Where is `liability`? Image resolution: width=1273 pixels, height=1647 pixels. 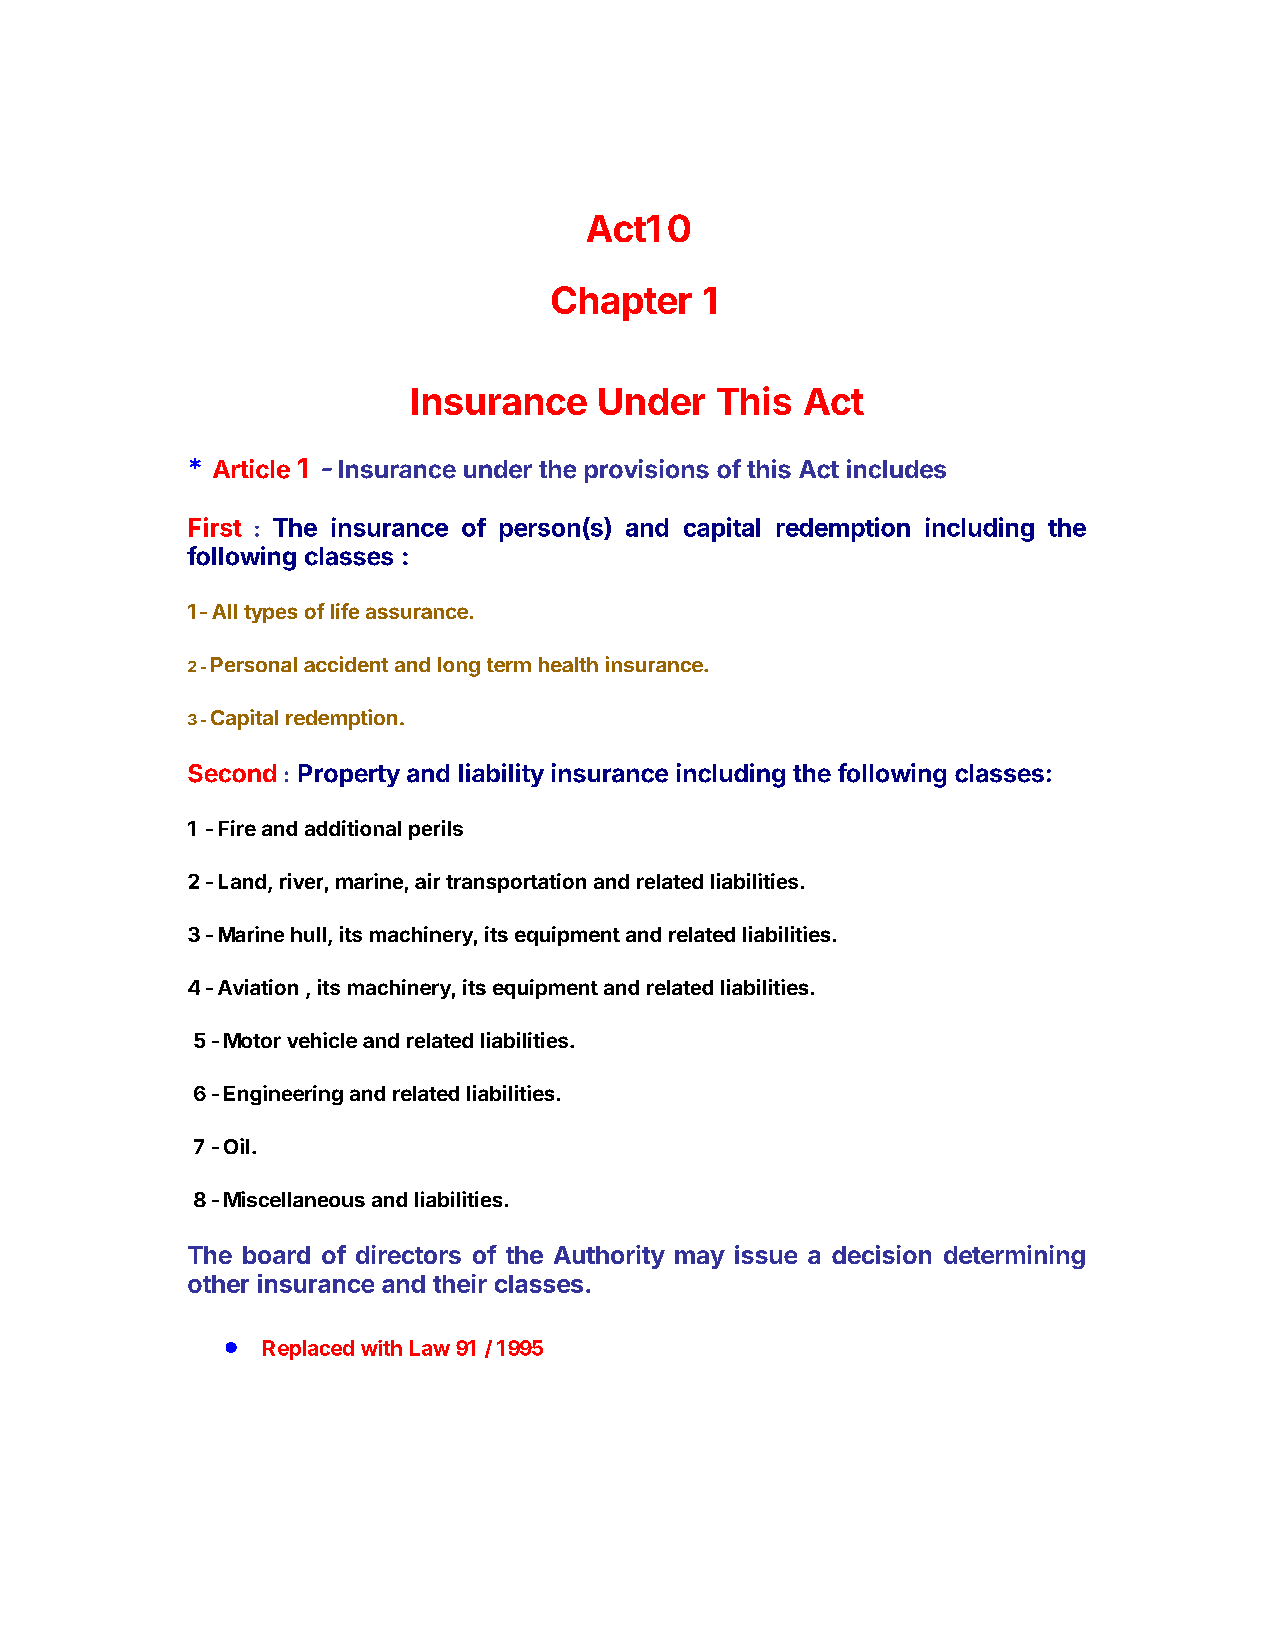 liability is located at coordinates (501, 775).
